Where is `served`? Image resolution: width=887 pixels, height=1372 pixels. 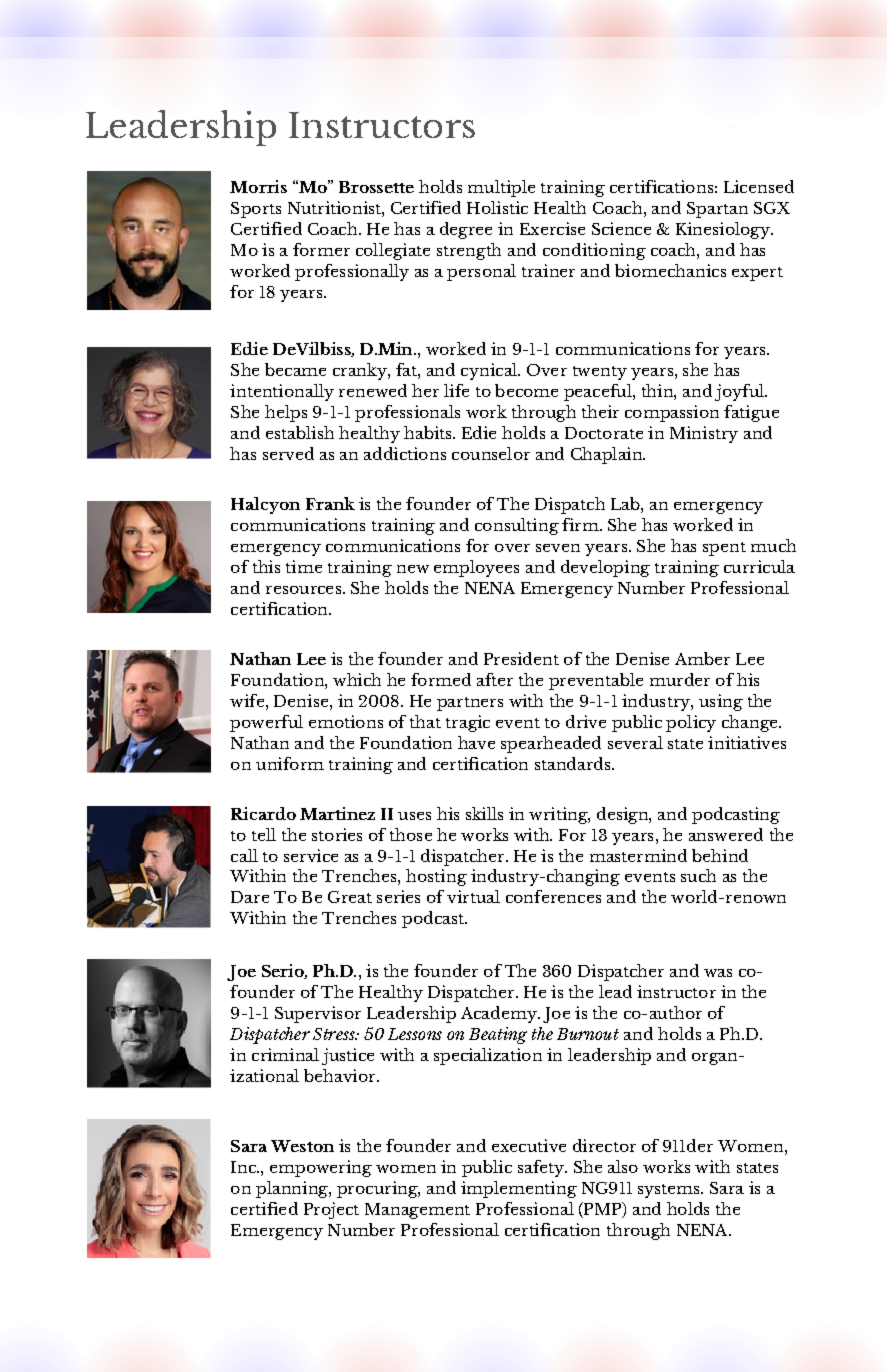 served is located at coordinates (288, 453).
